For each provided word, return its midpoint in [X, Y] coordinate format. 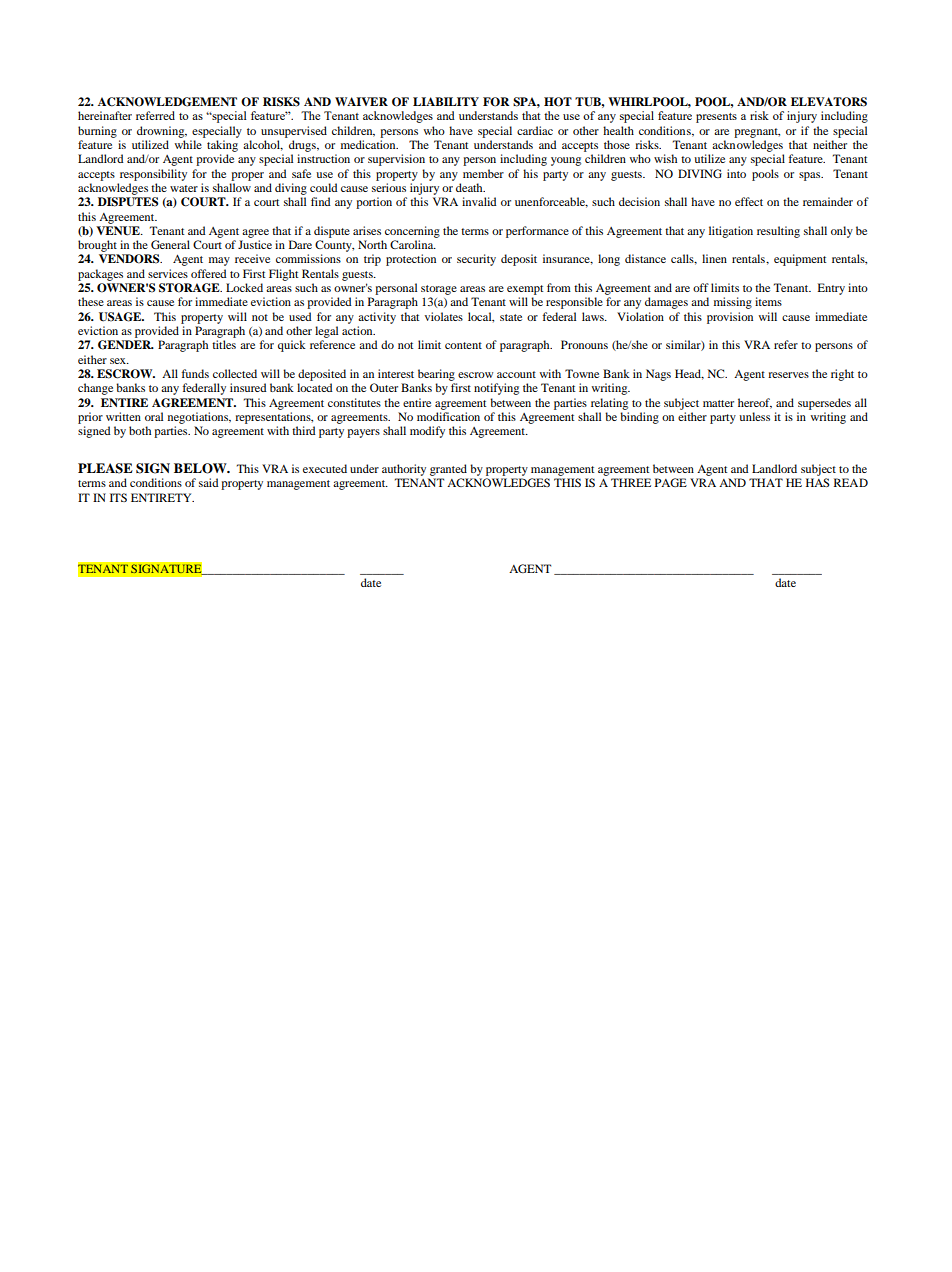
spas [811, 176]
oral [154, 416]
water [184, 188]
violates [444, 316]
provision [730, 318]
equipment [800, 260]
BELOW [201, 468]
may [219, 261]
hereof [755, 403]
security [476, 260]
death [470, 187]
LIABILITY [446, 101]
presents [716, 118]
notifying [496, 389]
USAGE [121, 317]
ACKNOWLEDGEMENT [167, 102]
